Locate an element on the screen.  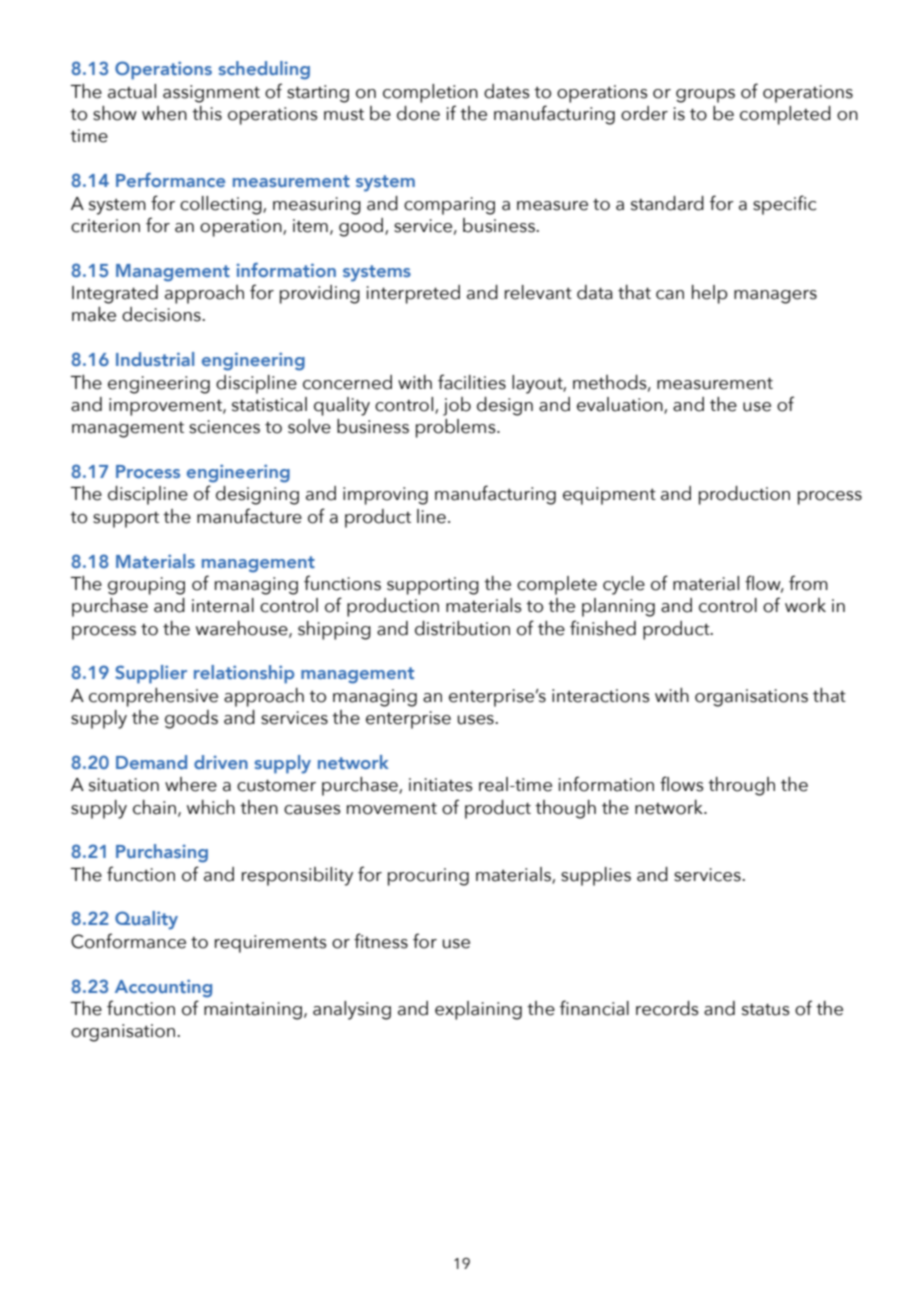
grouping is located at coordinates (146, 586).
